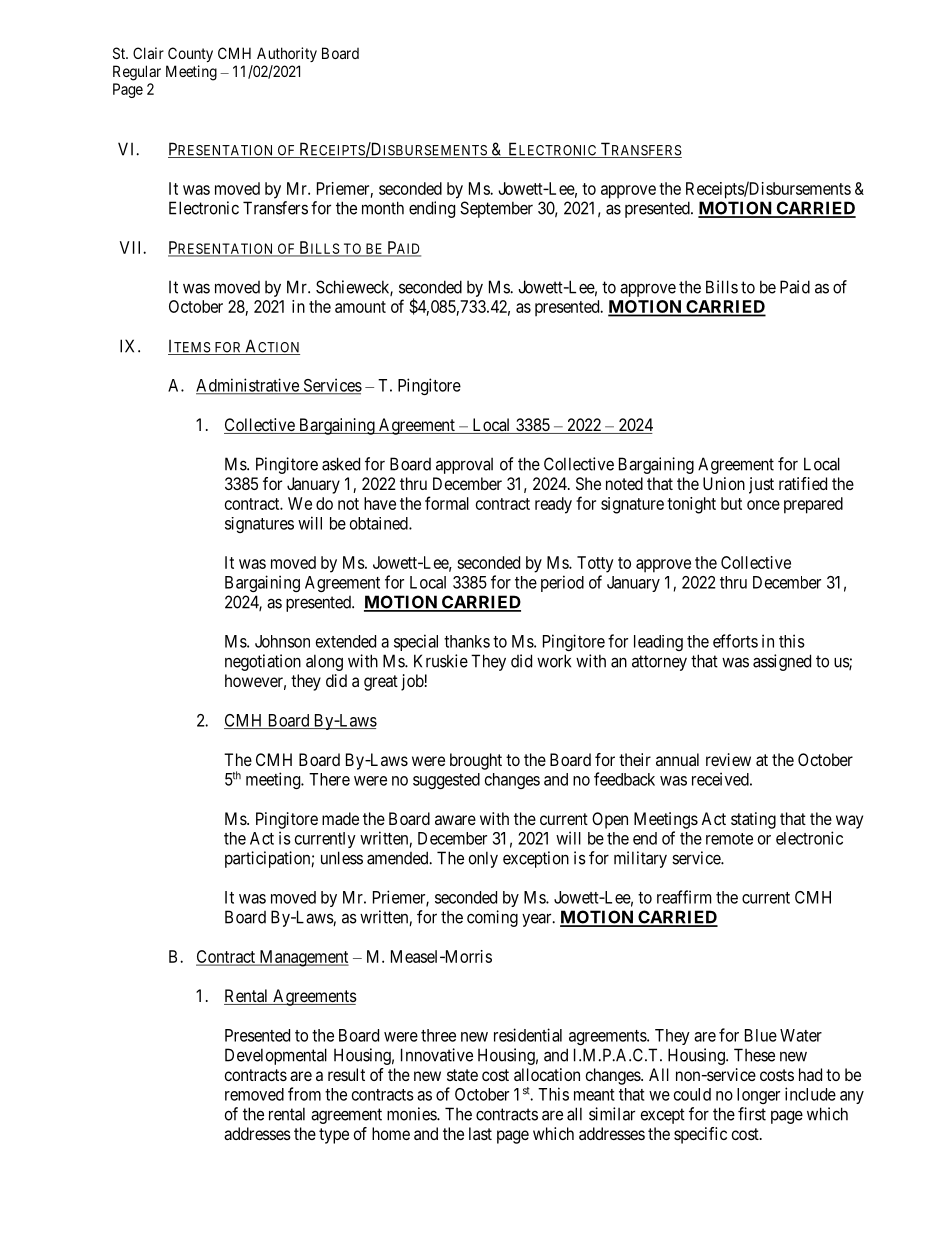  I want to click on Developmental, so click(276, 1056).
